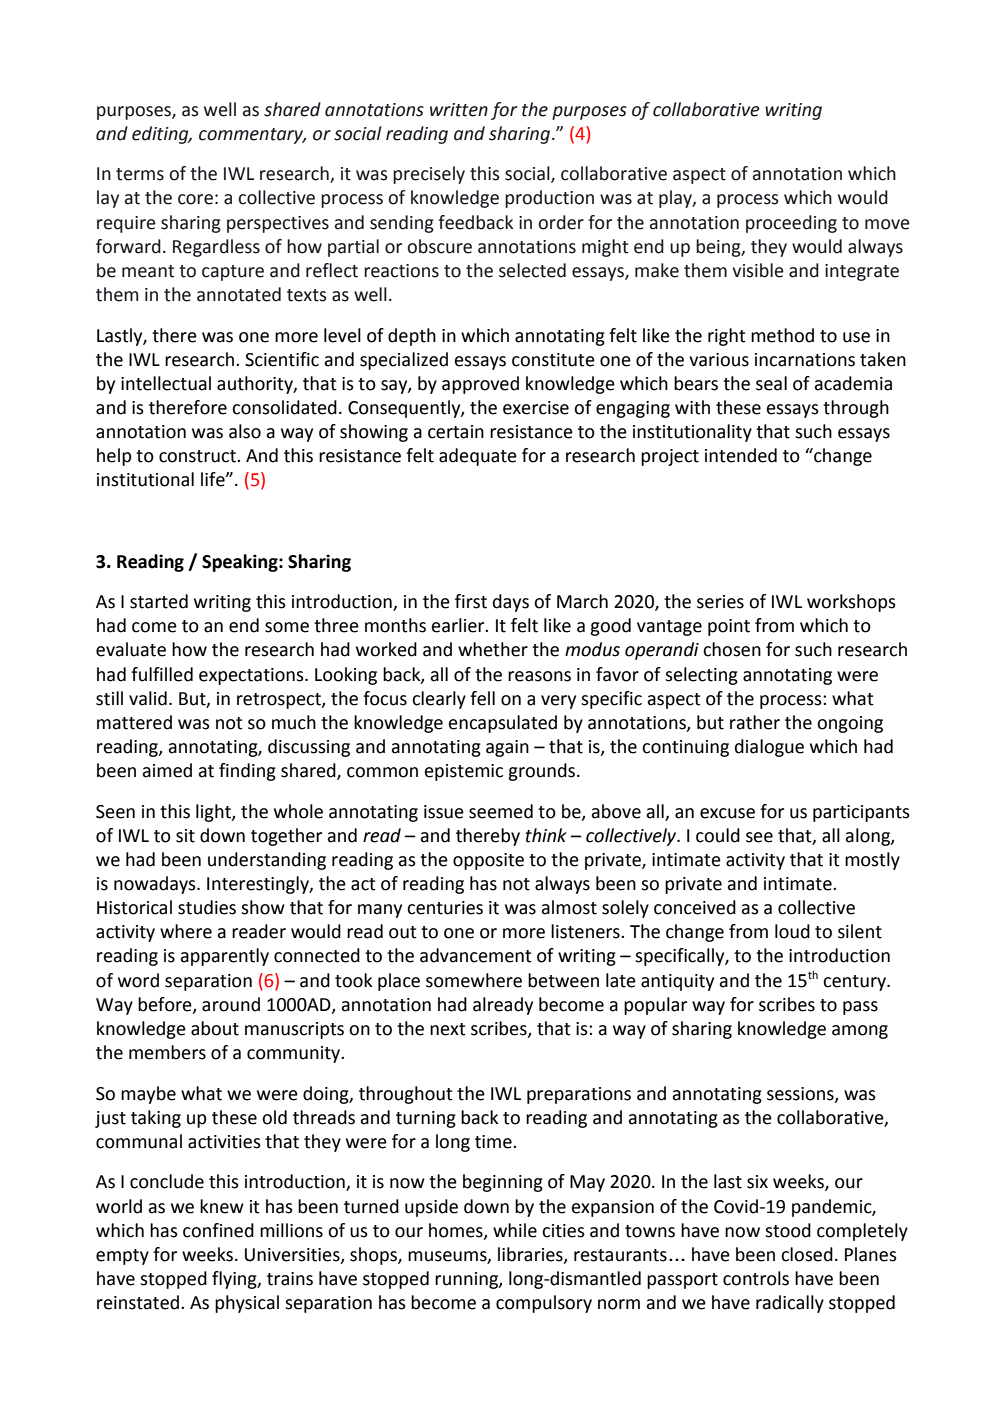  What do you see at coordinates (207, 907) in the image?
I see `studies` at bounding box center [207, 907].
